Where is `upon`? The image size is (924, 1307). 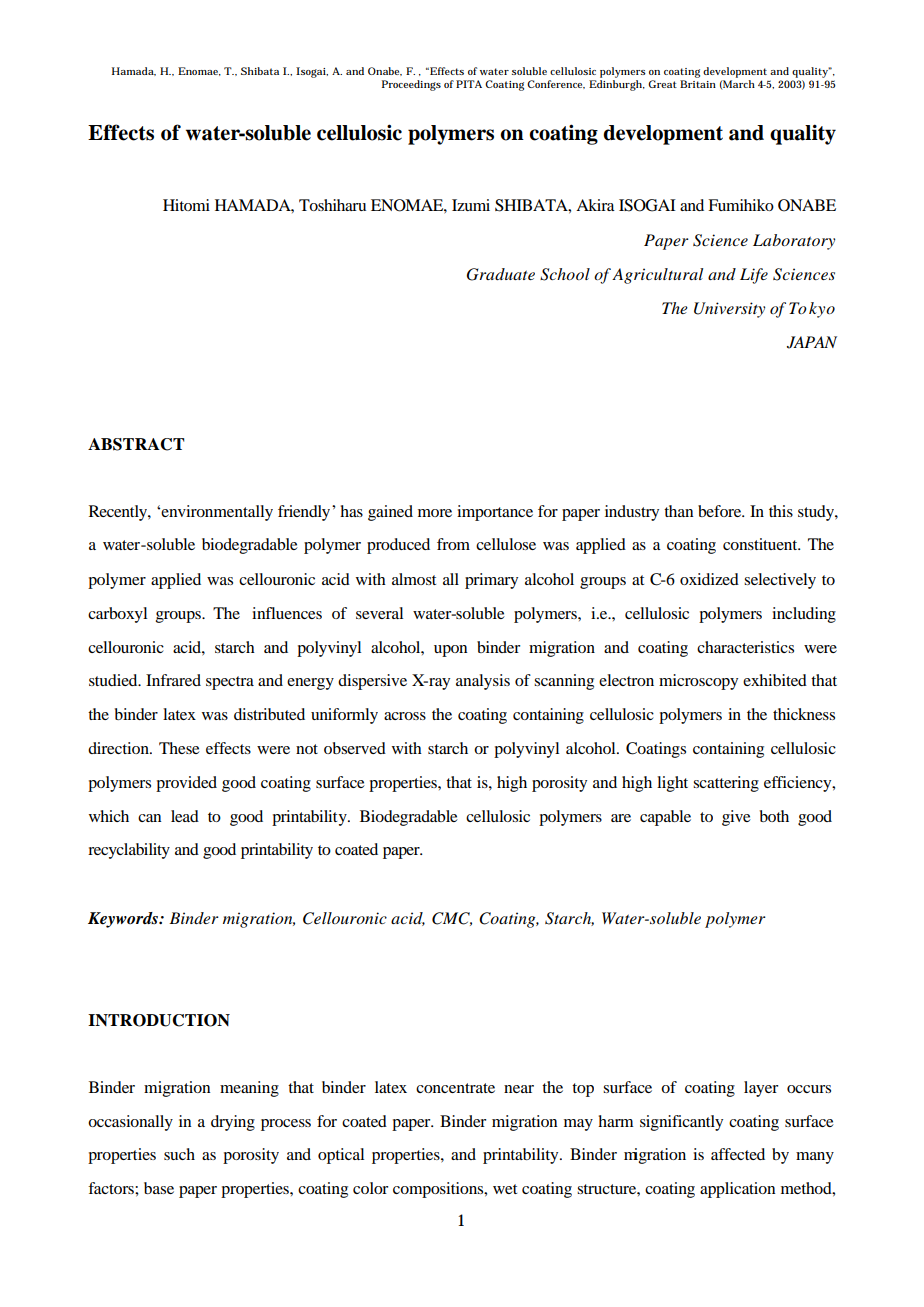 upon is located at coordinates (450, 651).
